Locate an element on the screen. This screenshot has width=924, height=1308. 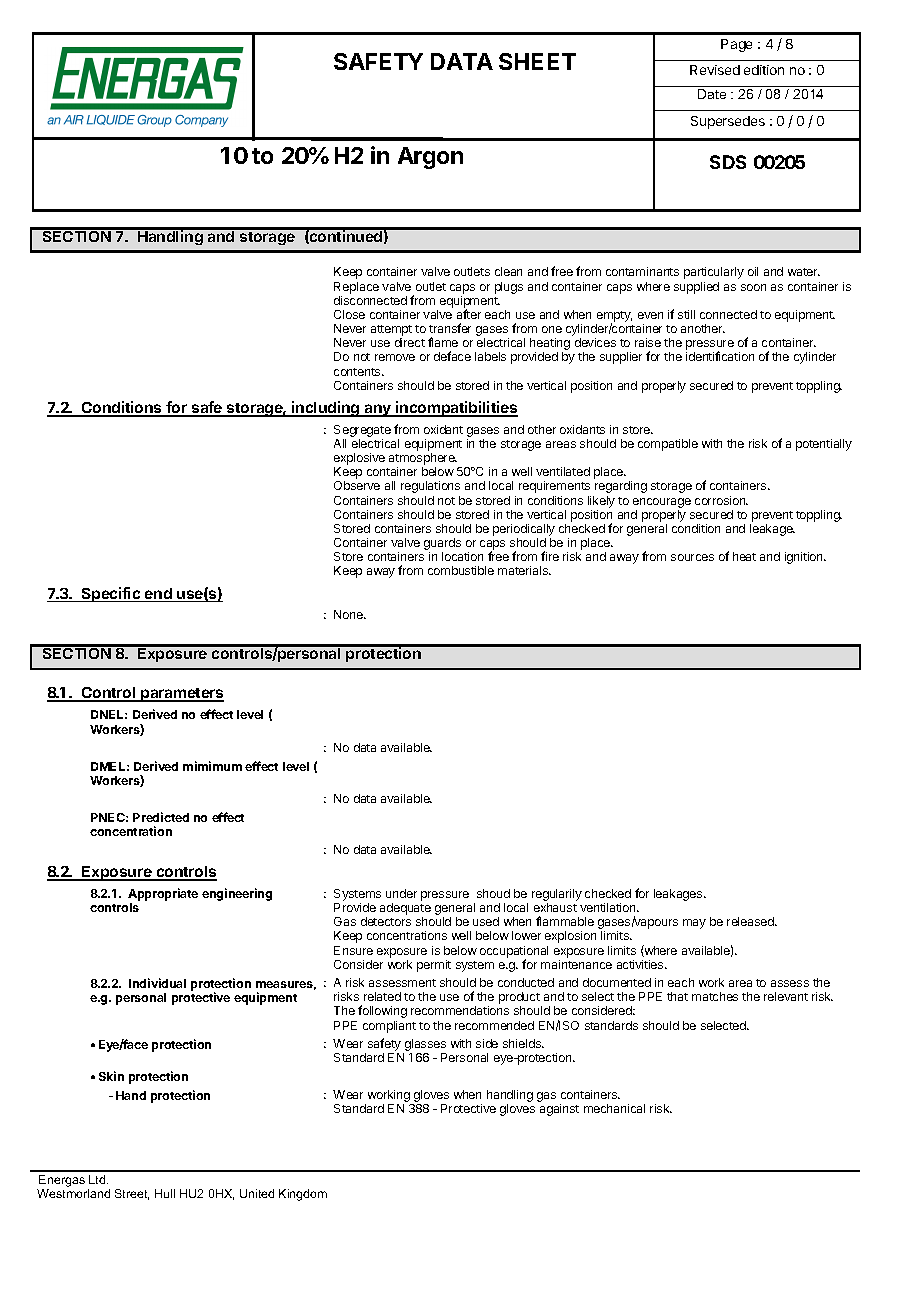
released is located at coordinates (751, 921).
